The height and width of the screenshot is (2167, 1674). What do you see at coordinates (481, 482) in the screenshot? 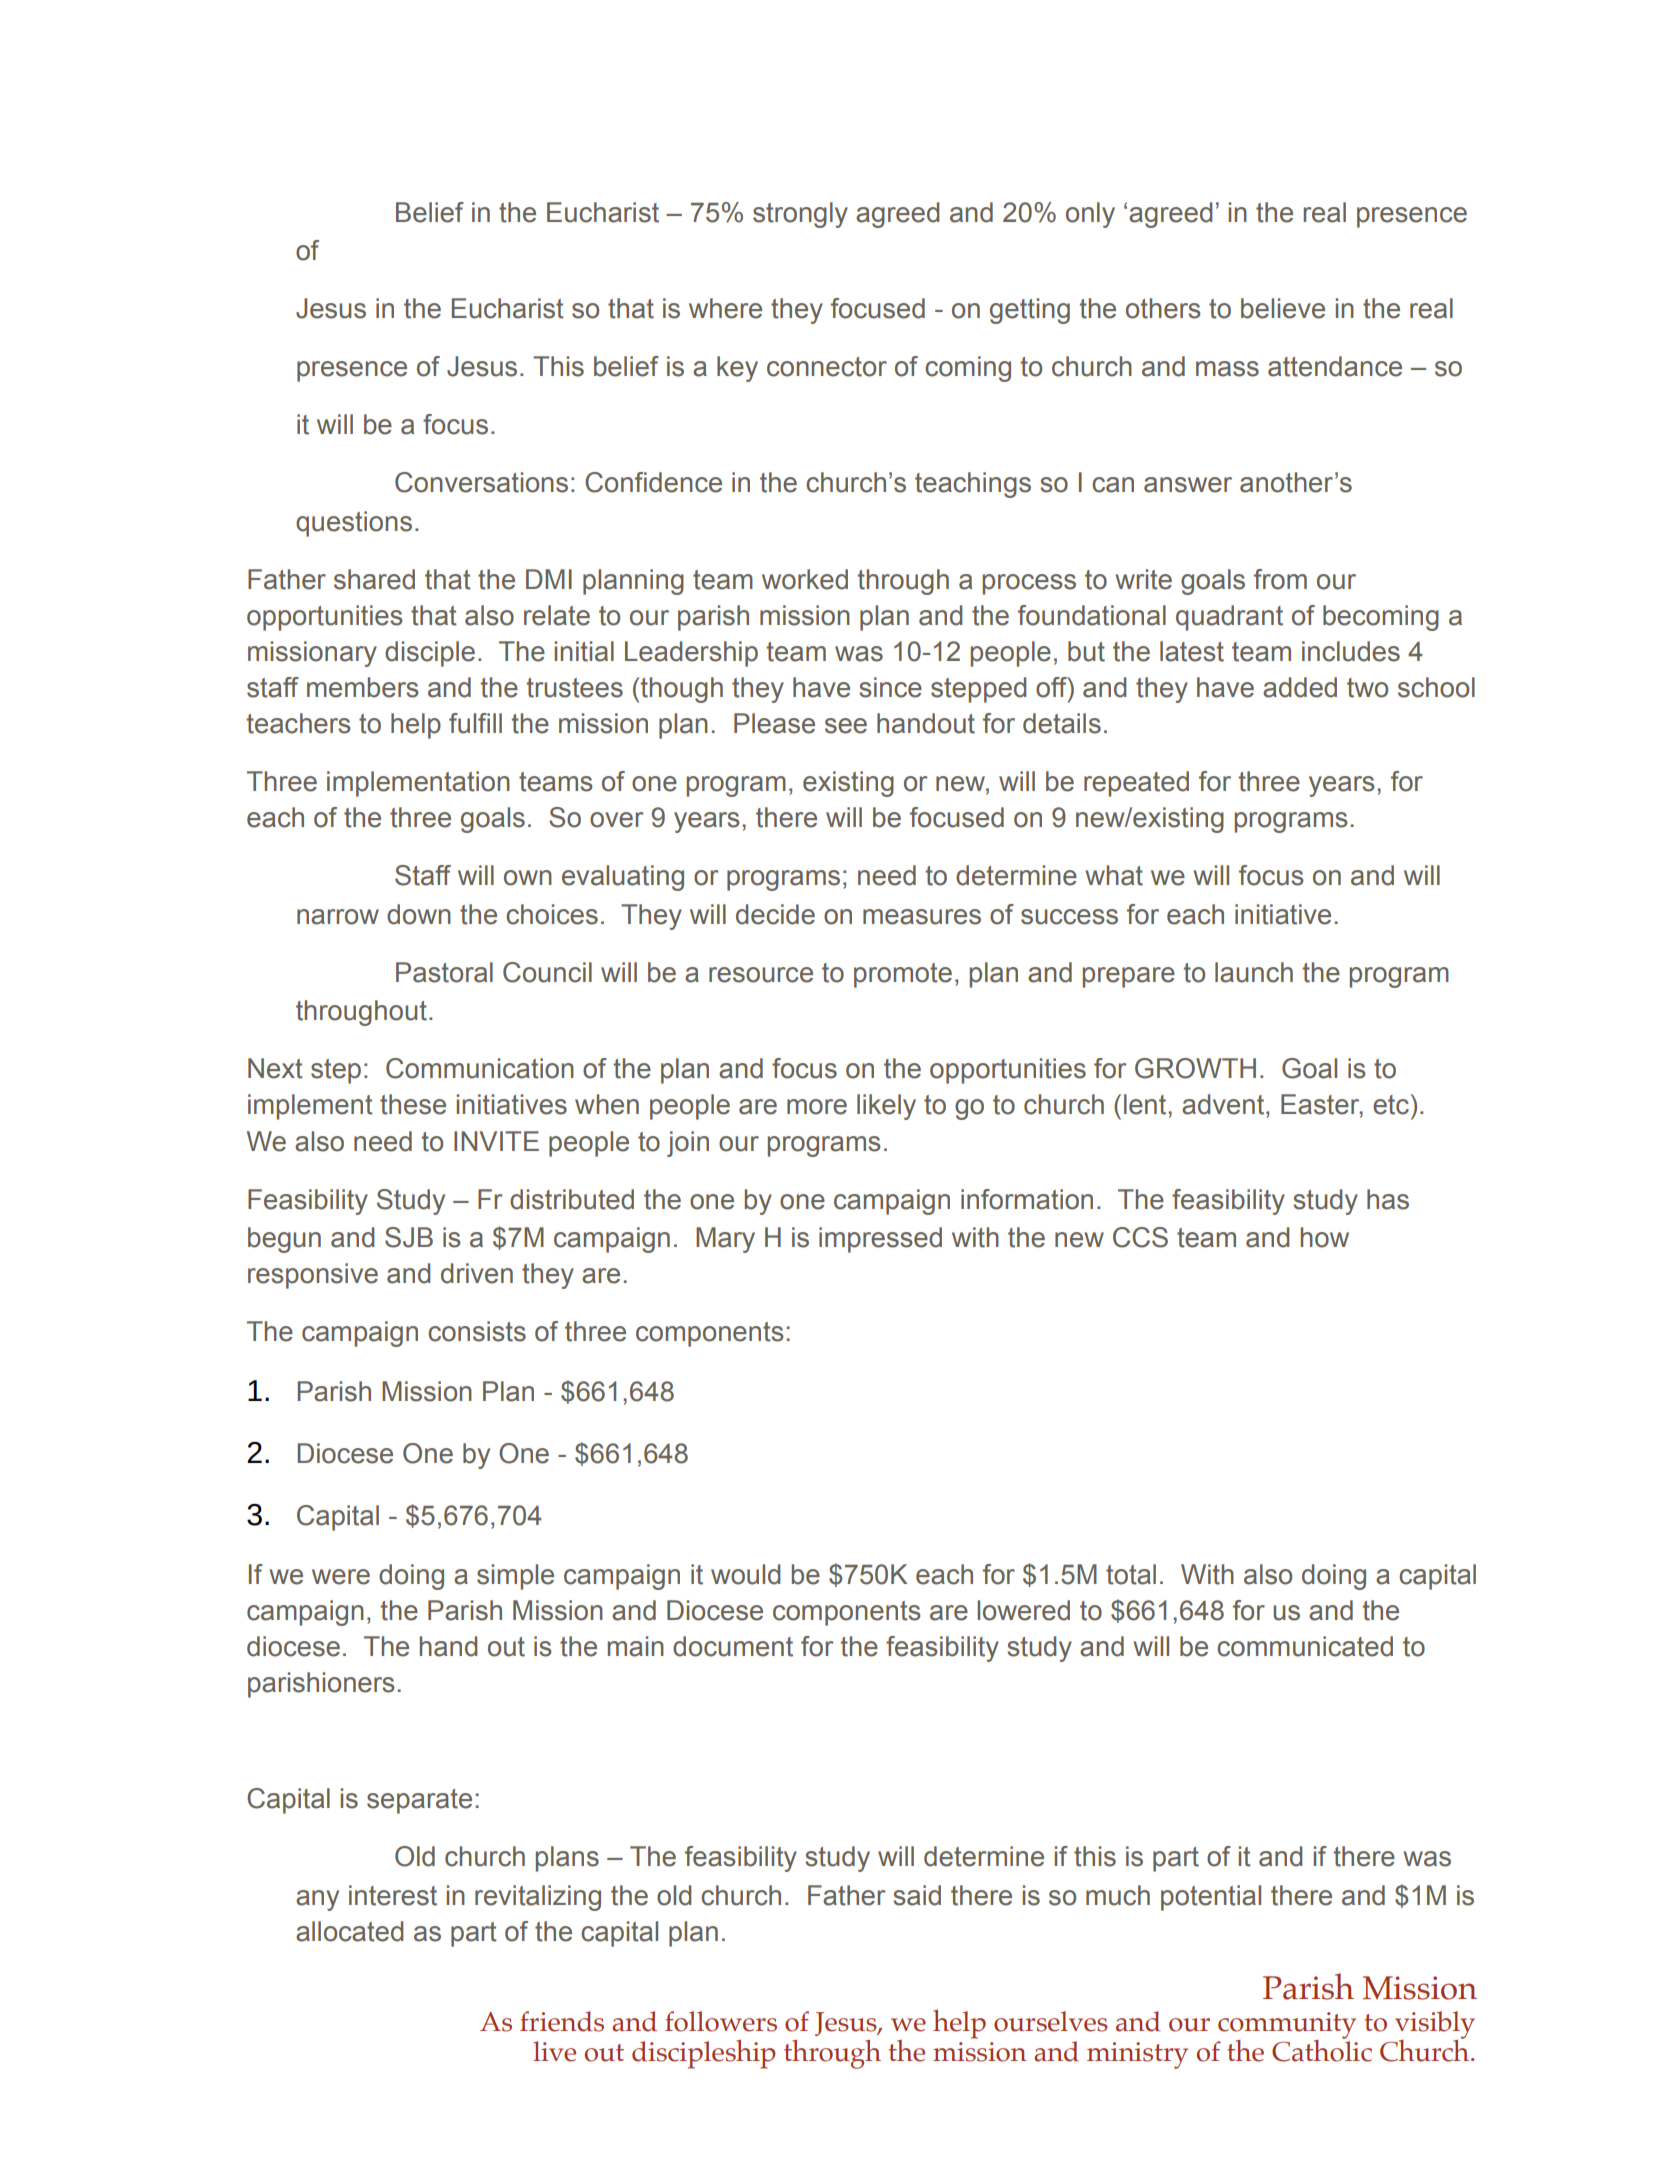
I see `Conversations` at bounding box center [481, 482].
